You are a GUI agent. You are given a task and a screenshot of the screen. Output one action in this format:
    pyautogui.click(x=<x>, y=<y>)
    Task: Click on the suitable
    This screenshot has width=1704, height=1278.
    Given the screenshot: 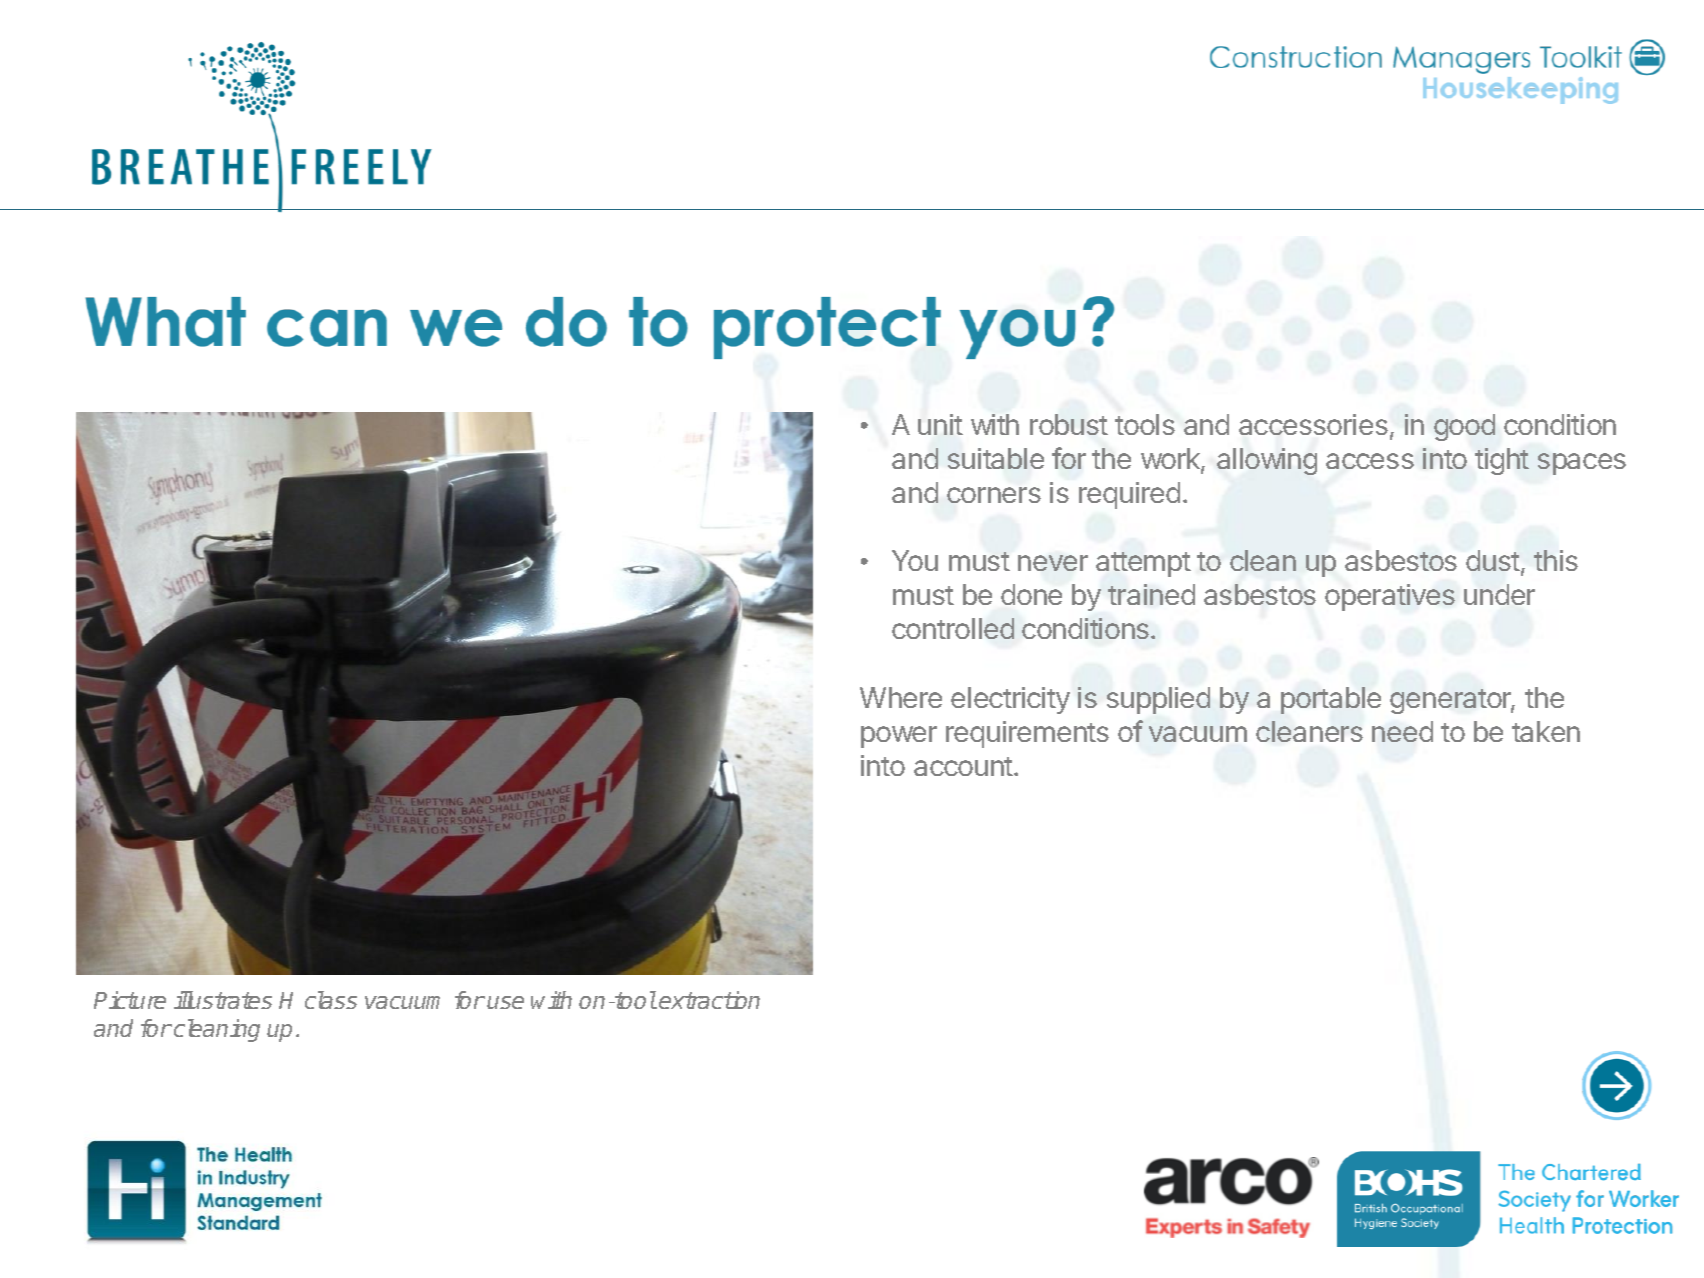 What is the action you would take?
    pyautogui.click(x=996, y=458)
